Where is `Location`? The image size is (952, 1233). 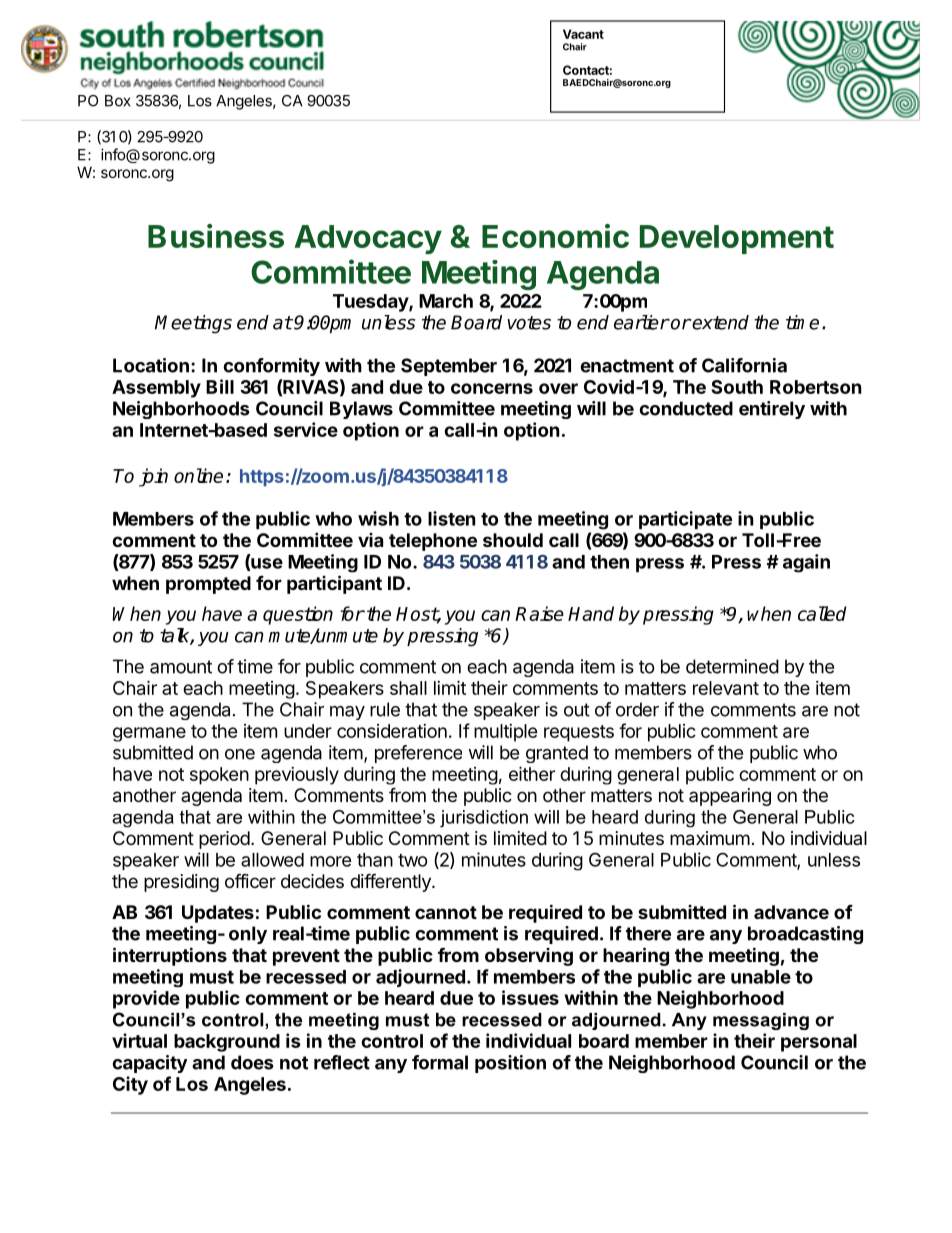
Location is located at coordinates (151, 365).
